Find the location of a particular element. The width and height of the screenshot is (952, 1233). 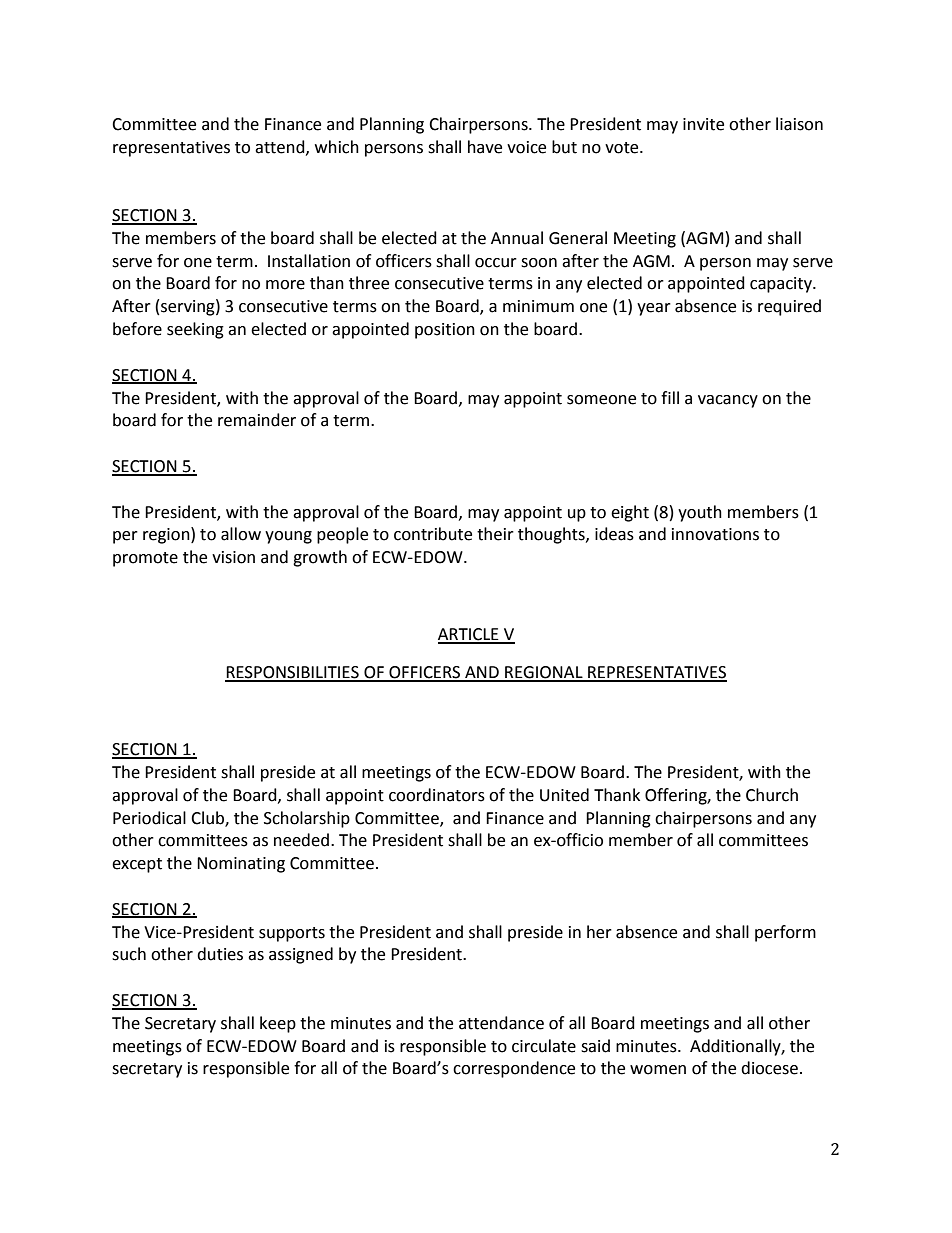

diocese is located at coordinates (769, 1068).
